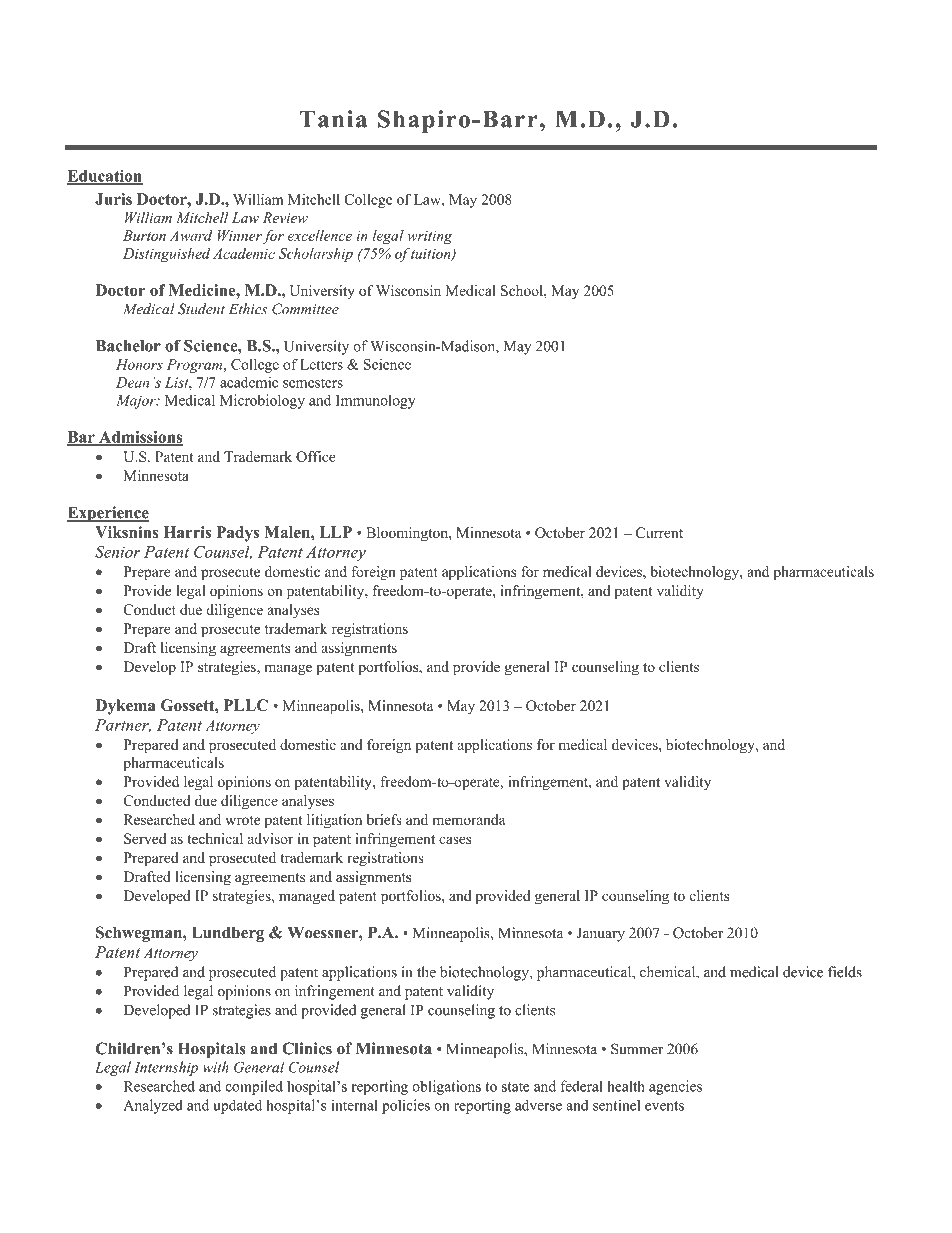 The width and height of the screenshot is (952, 1233). What do you see at coordinates (432, 255) in the screenshot?
I see `tuition` at bounding box center [432, 255].
